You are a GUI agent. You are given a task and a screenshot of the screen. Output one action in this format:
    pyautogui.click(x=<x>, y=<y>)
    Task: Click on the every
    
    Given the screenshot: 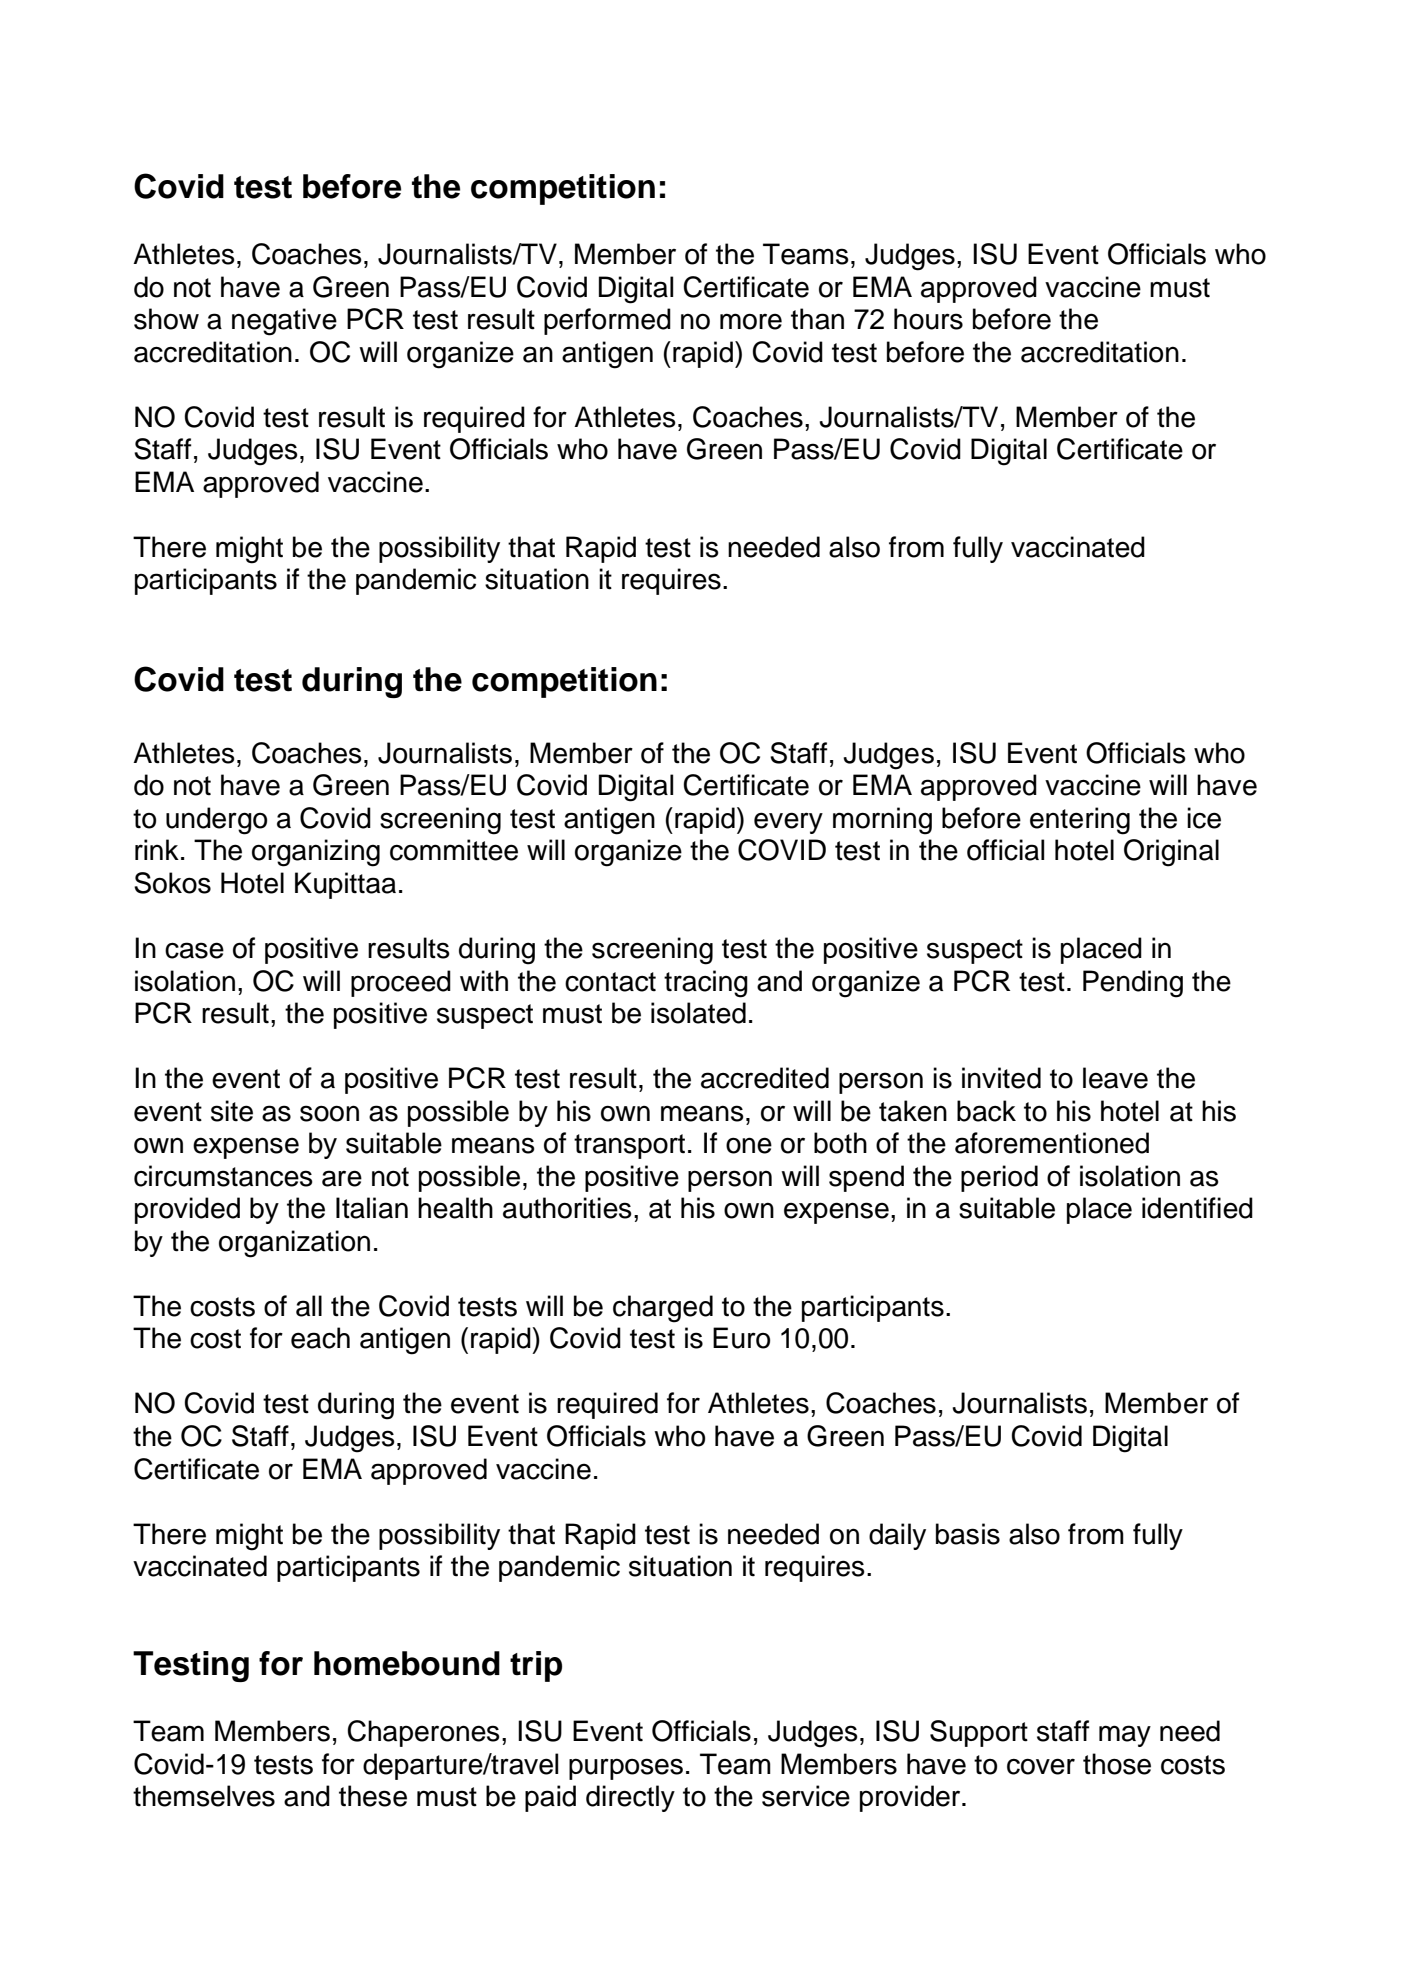 What is the action you would take?
    pyautogui.click(x=788, y=823)
